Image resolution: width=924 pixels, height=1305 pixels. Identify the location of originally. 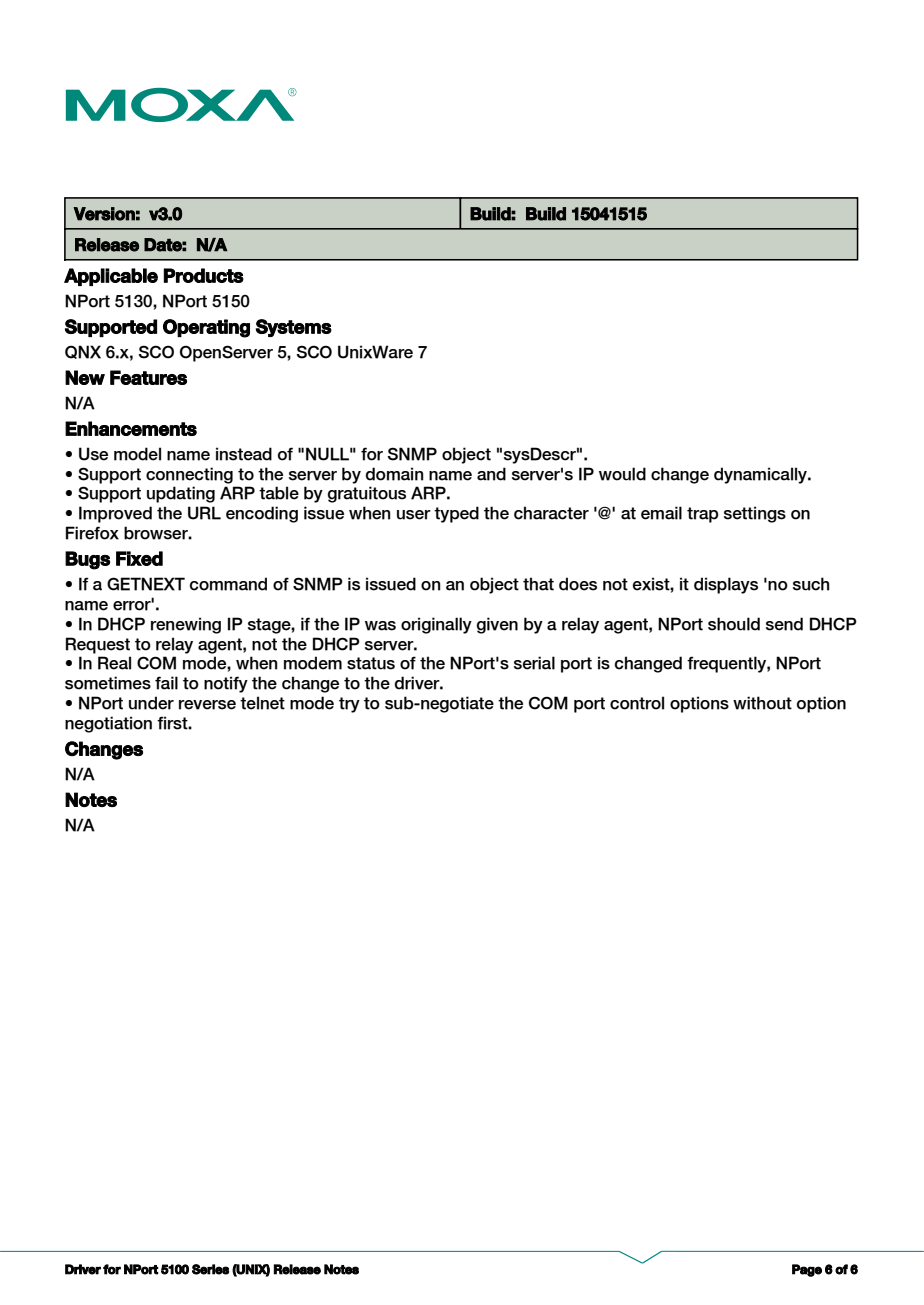
(436, 625).
